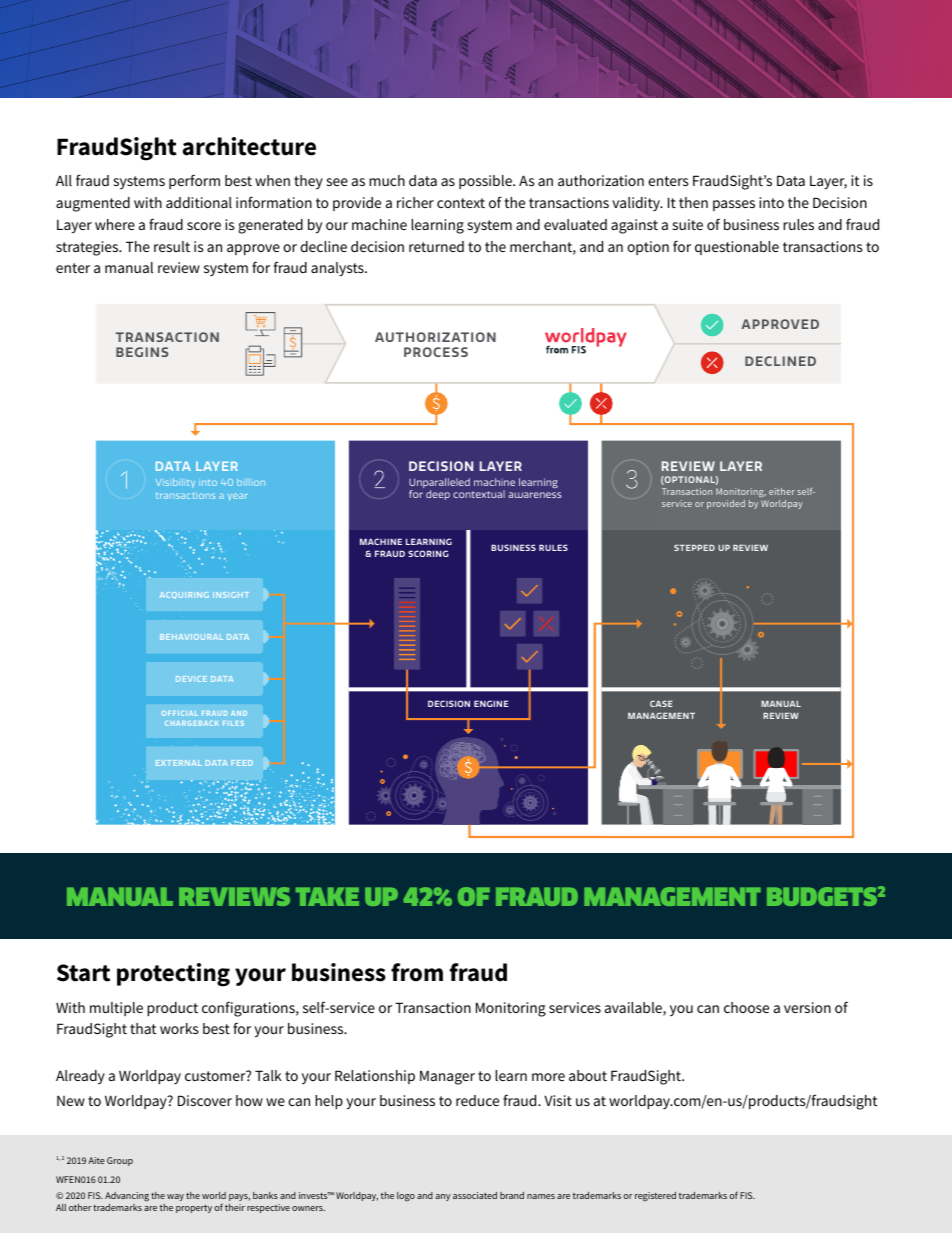  Describe the element at coordinates (194, 181) in the screenshot. I see `perform` at that location.
